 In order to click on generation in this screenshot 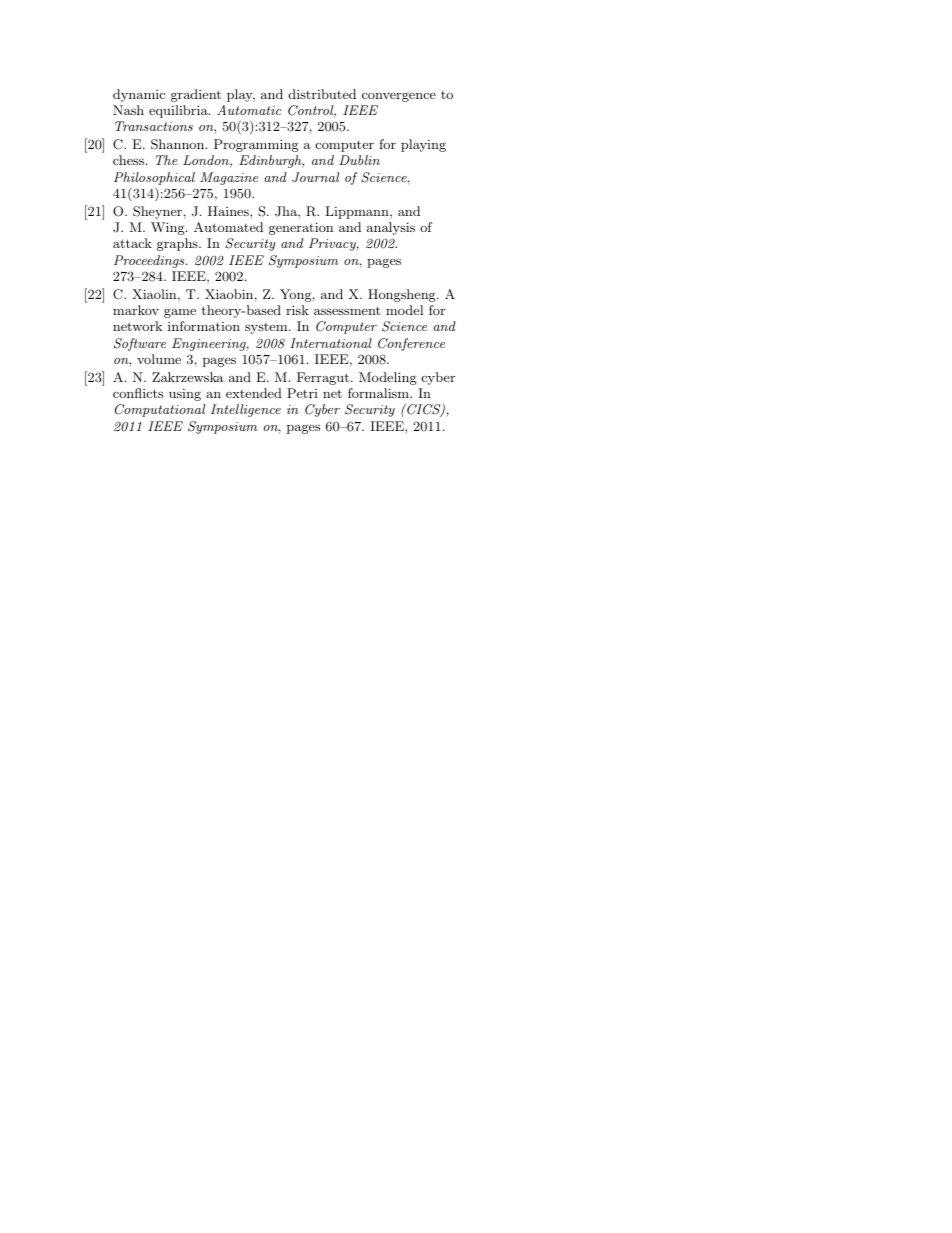, I will do `click(301, 228)`.
